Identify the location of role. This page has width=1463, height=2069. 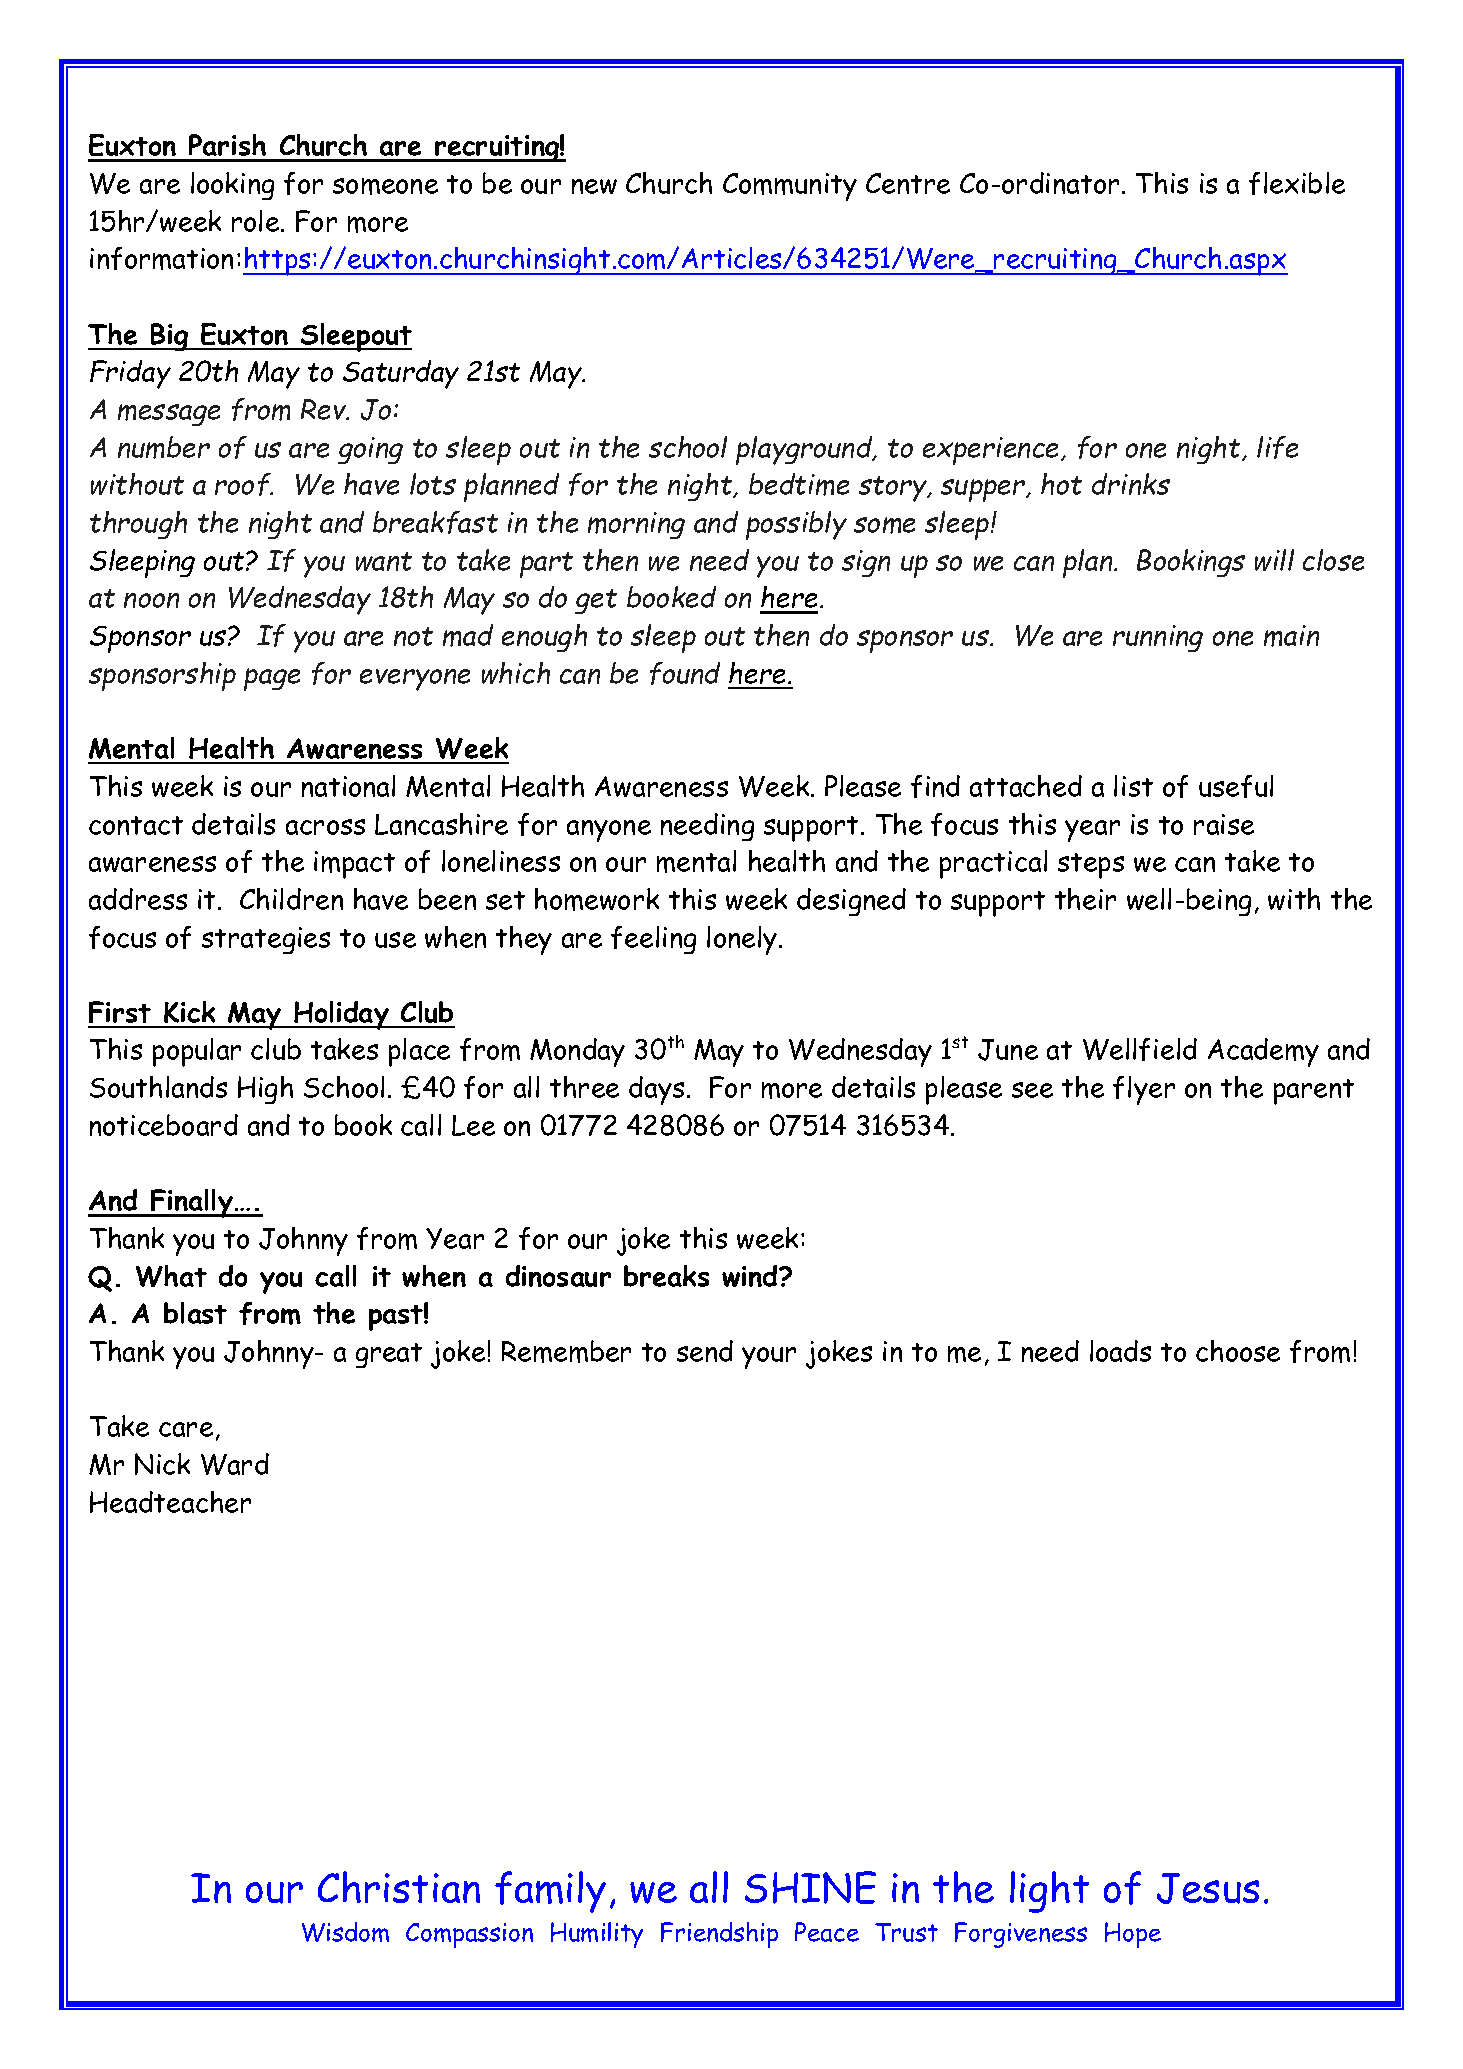
(257, 221).
